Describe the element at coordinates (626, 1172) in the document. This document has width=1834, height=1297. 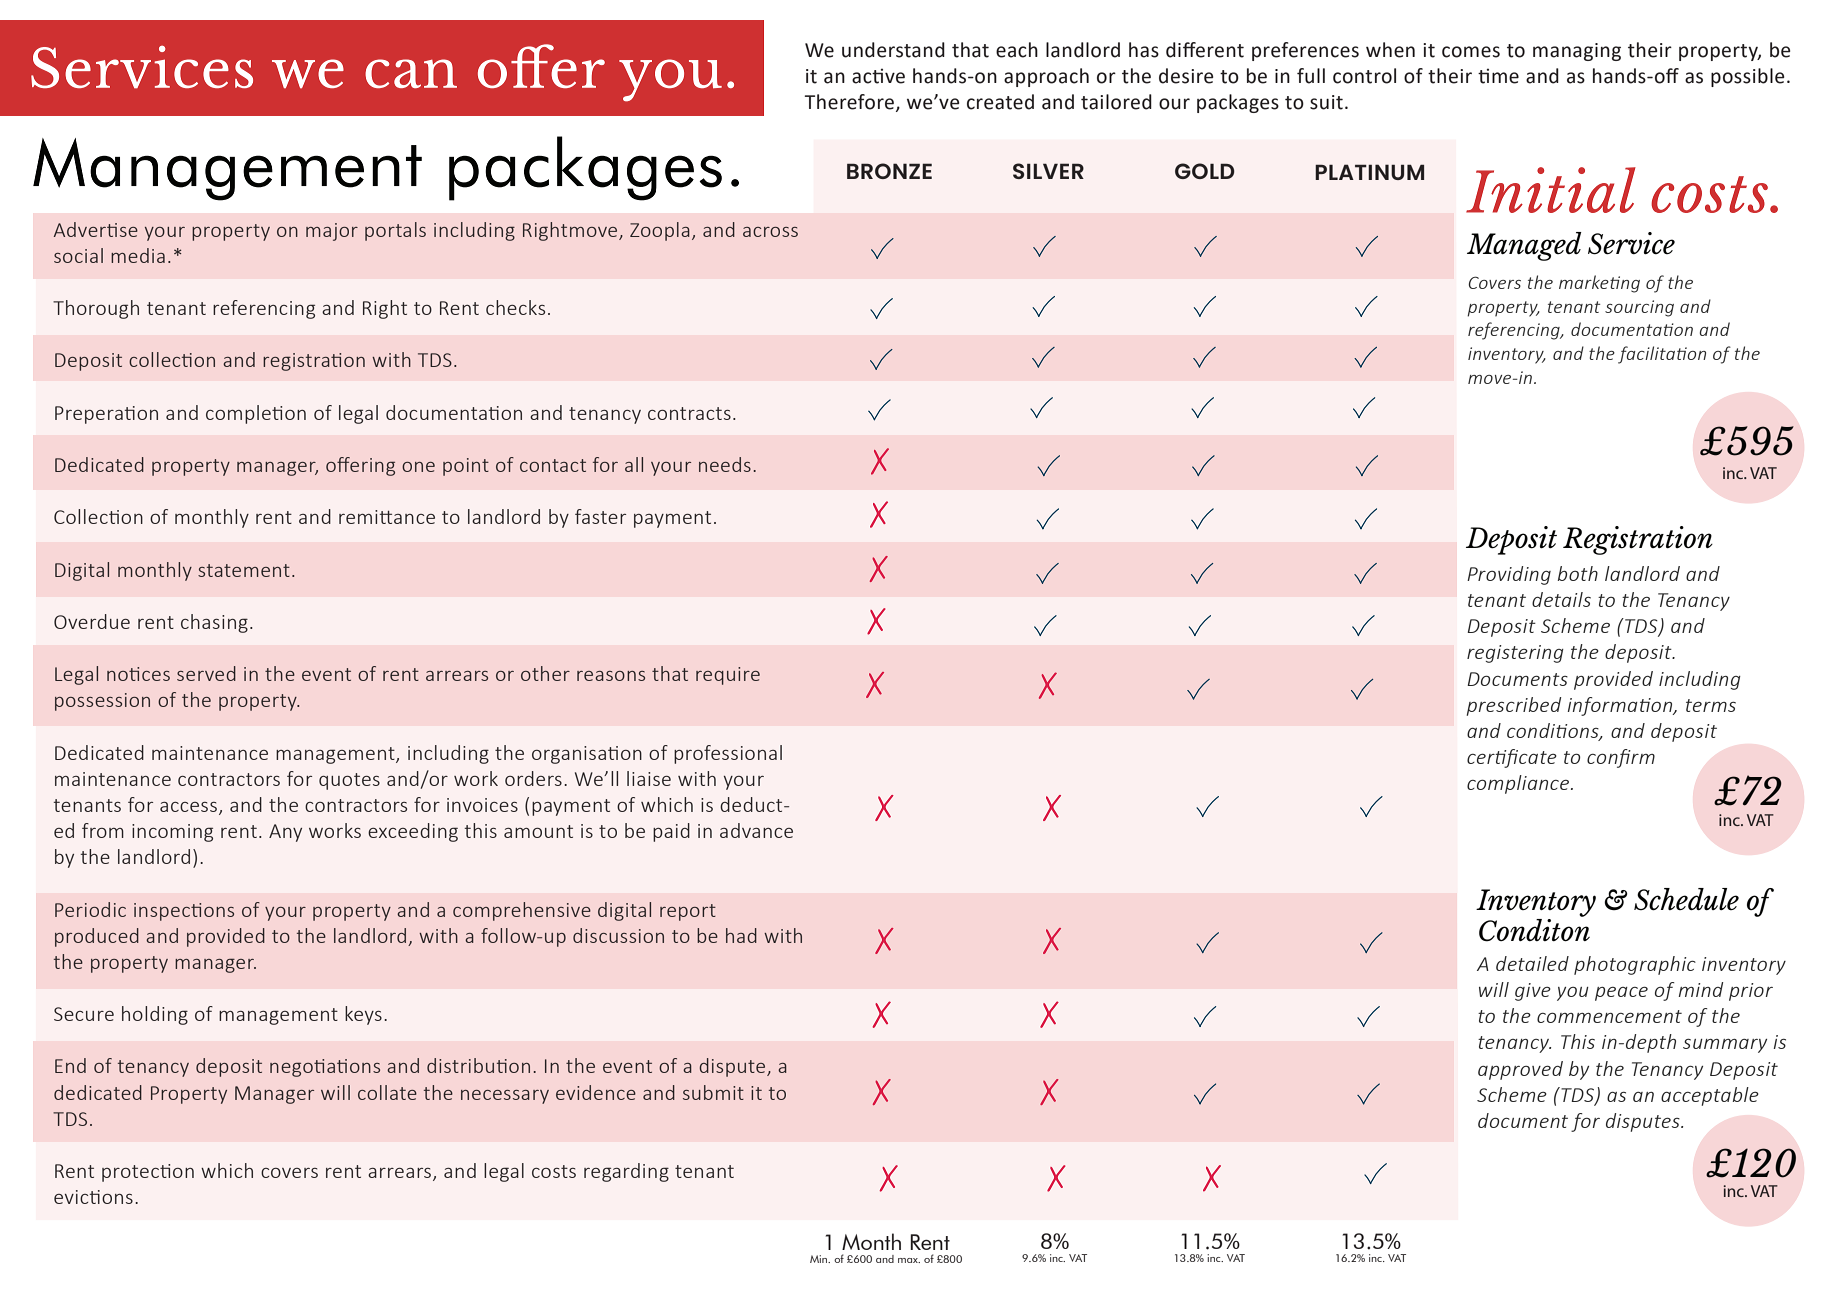
I see `regarding` at that location.
